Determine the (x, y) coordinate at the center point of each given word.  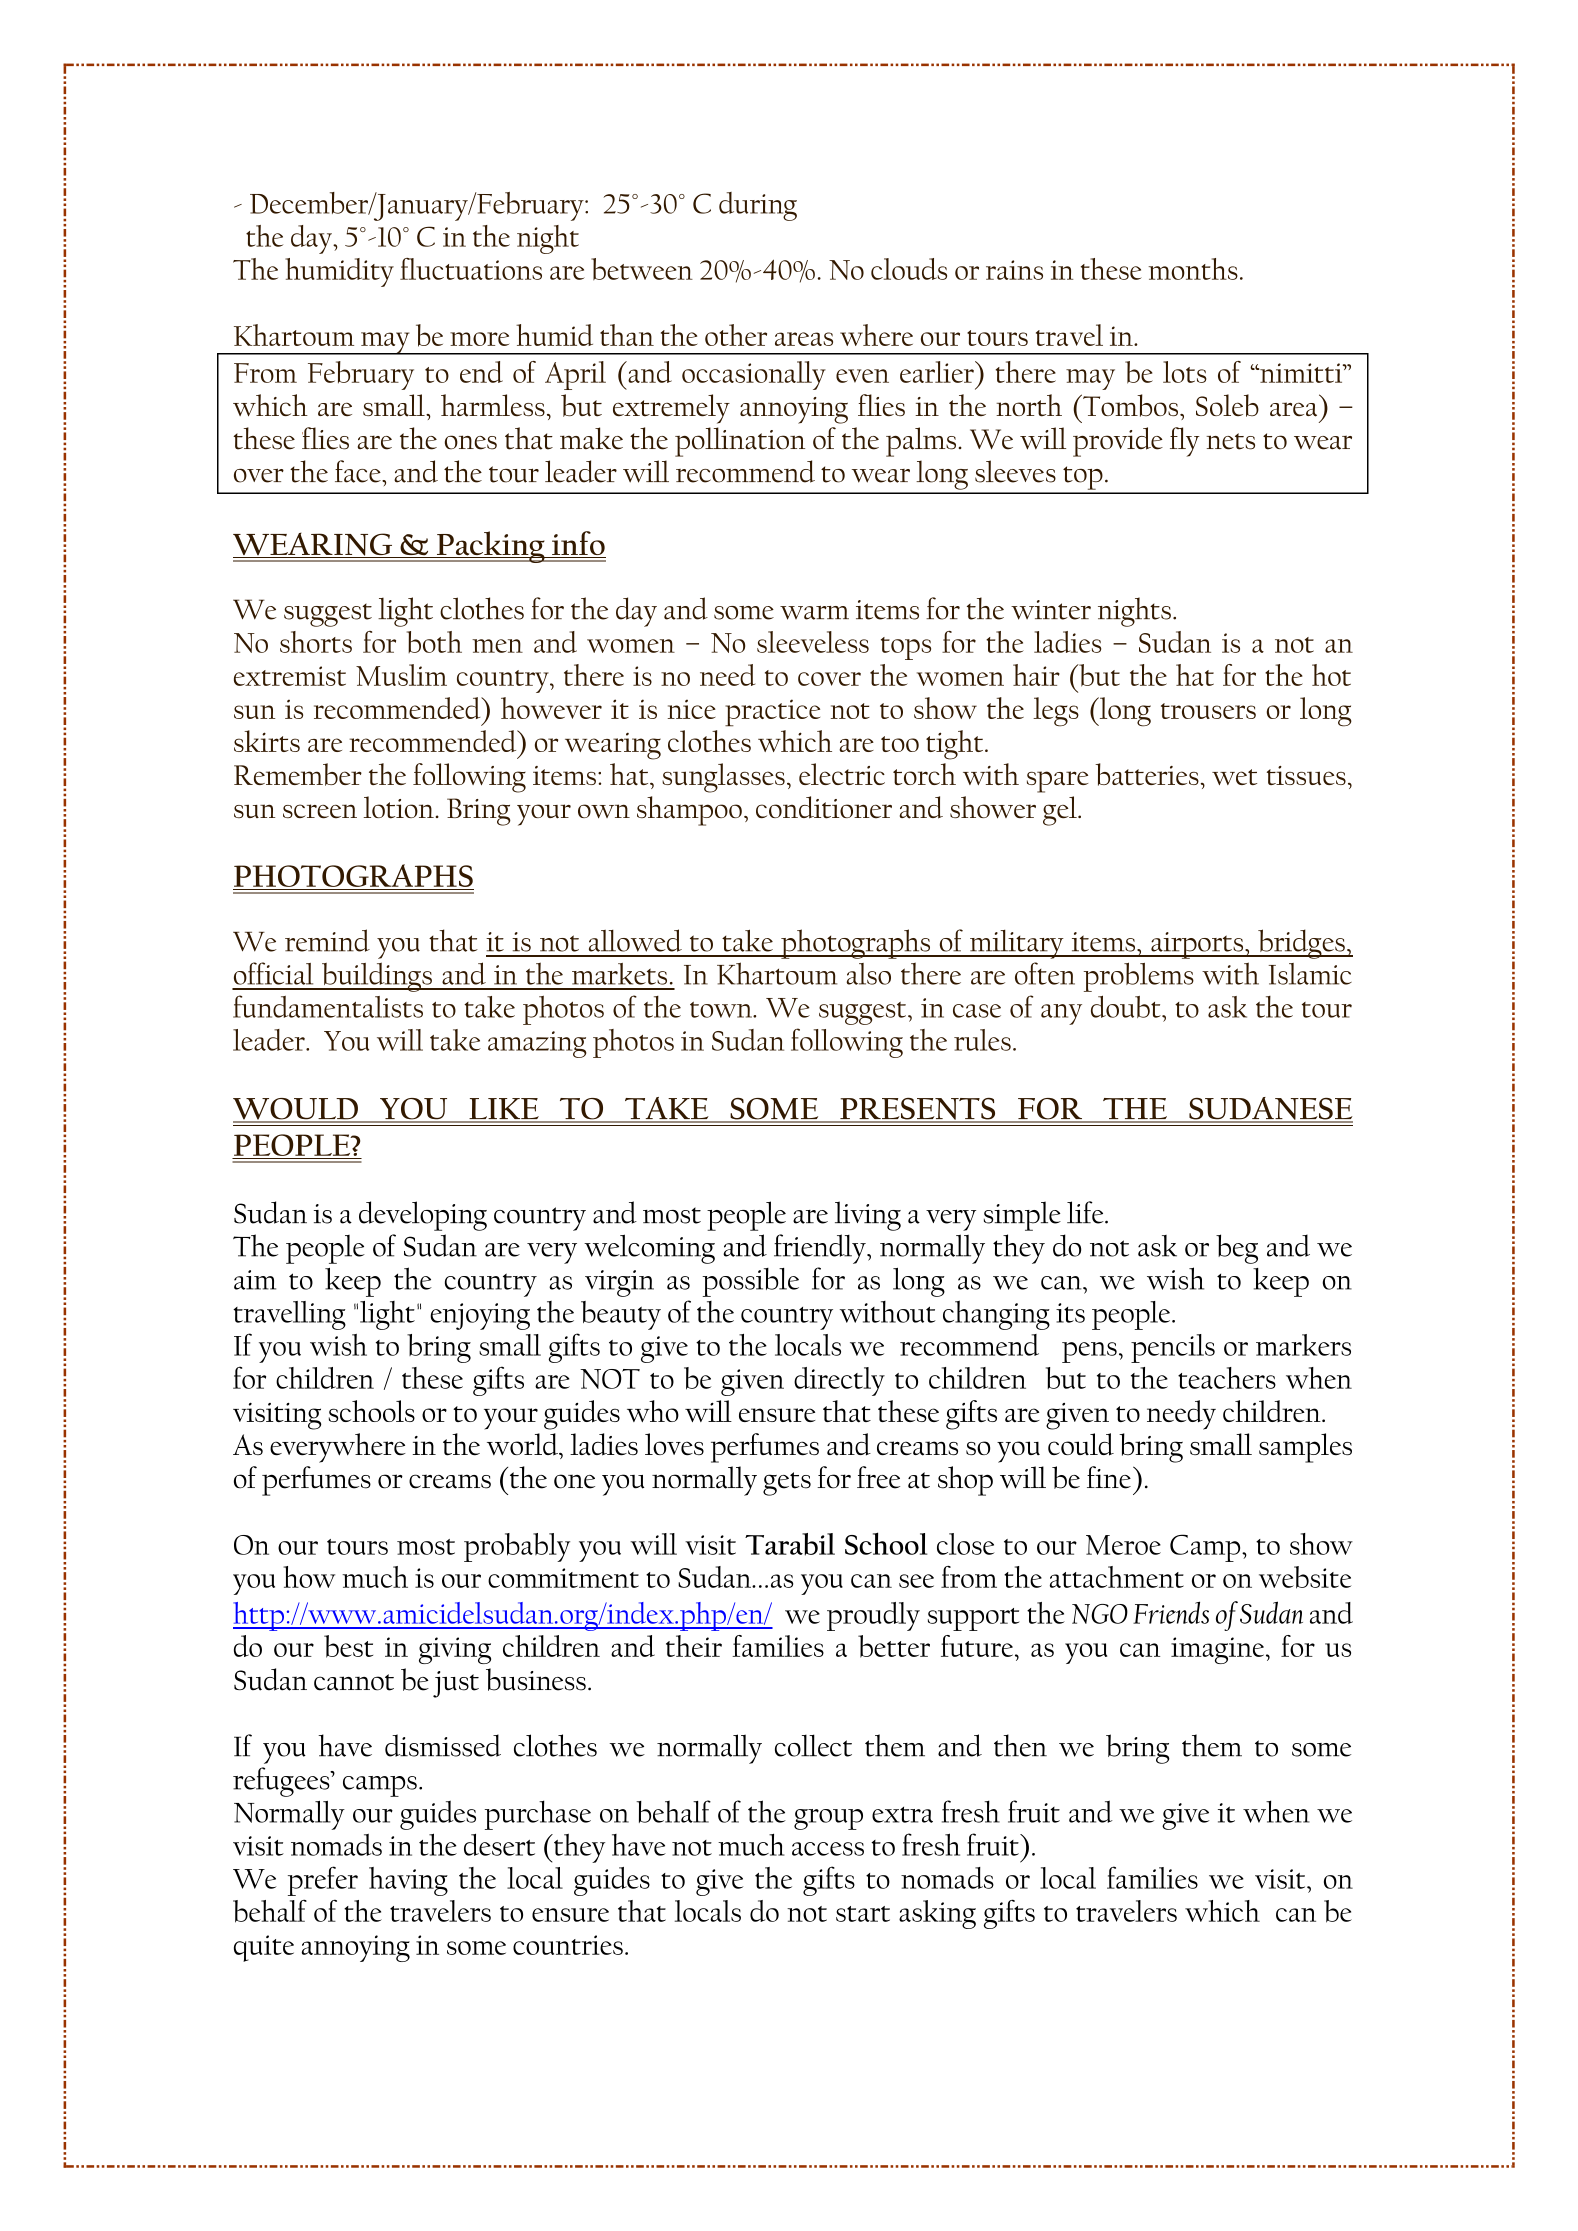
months (1193, 269)
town (722, 1010)
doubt (1127, 1006)
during (758, 206)
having (408, 1881)
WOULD (296, 1110)
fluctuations (471, 269)
